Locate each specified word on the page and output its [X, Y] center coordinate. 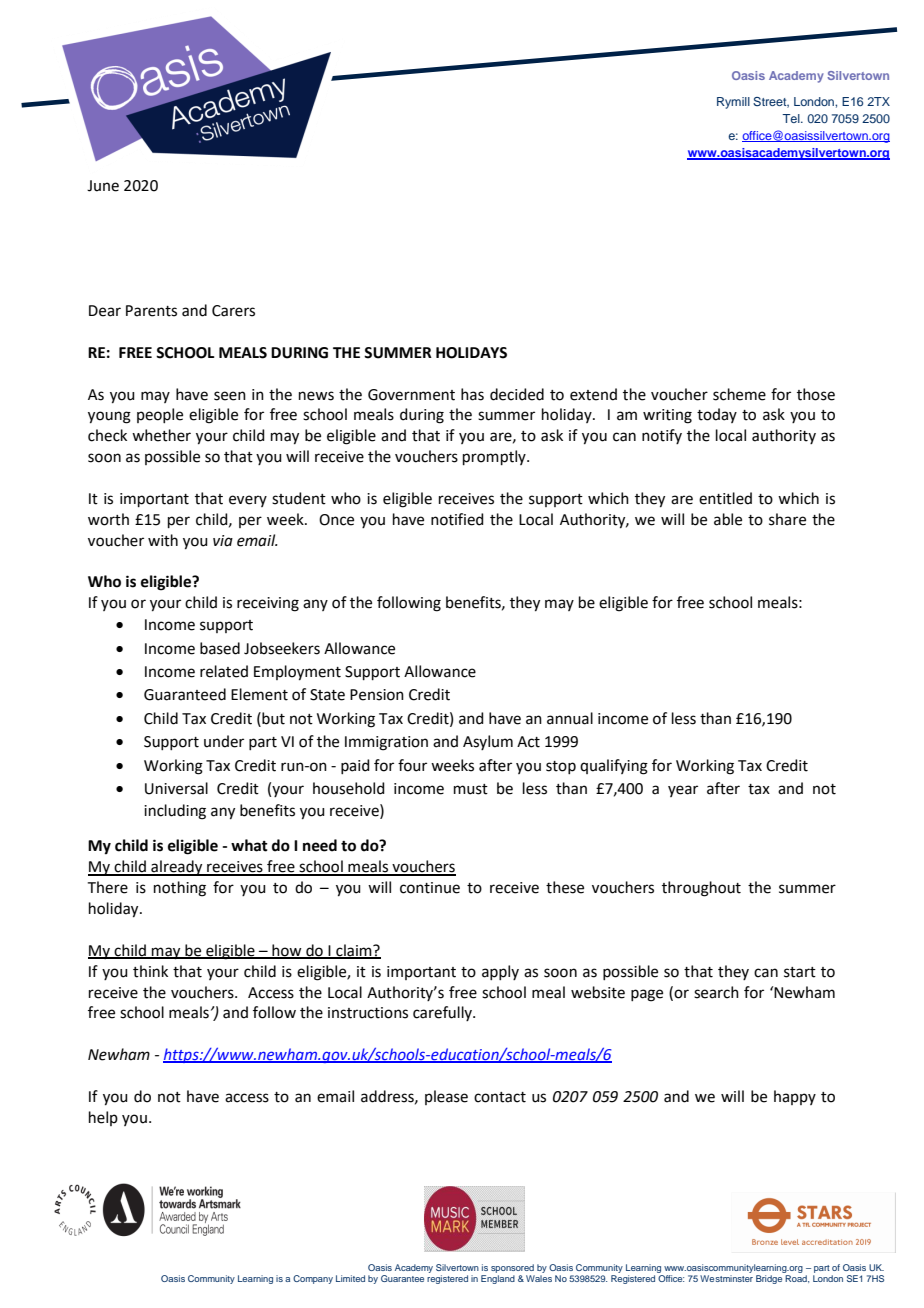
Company [313, 1279]
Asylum [488, 742]
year [683, 791]
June [103, 186]
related [224, 671]
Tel [792, 118]
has [472, 394]
